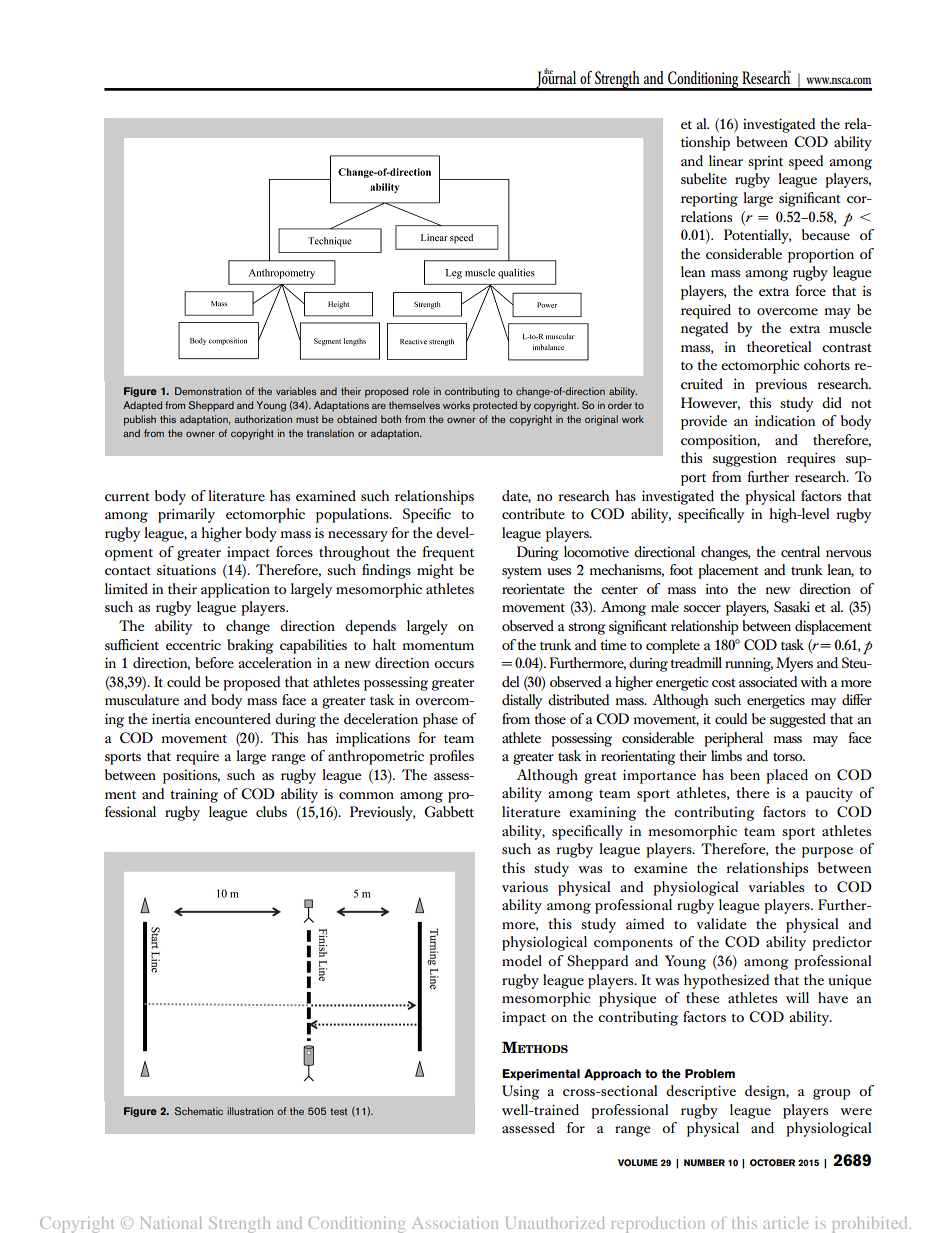 The height and width of the screenshot is (1233, 952). I want to click on sprint, so click(765, 163).
